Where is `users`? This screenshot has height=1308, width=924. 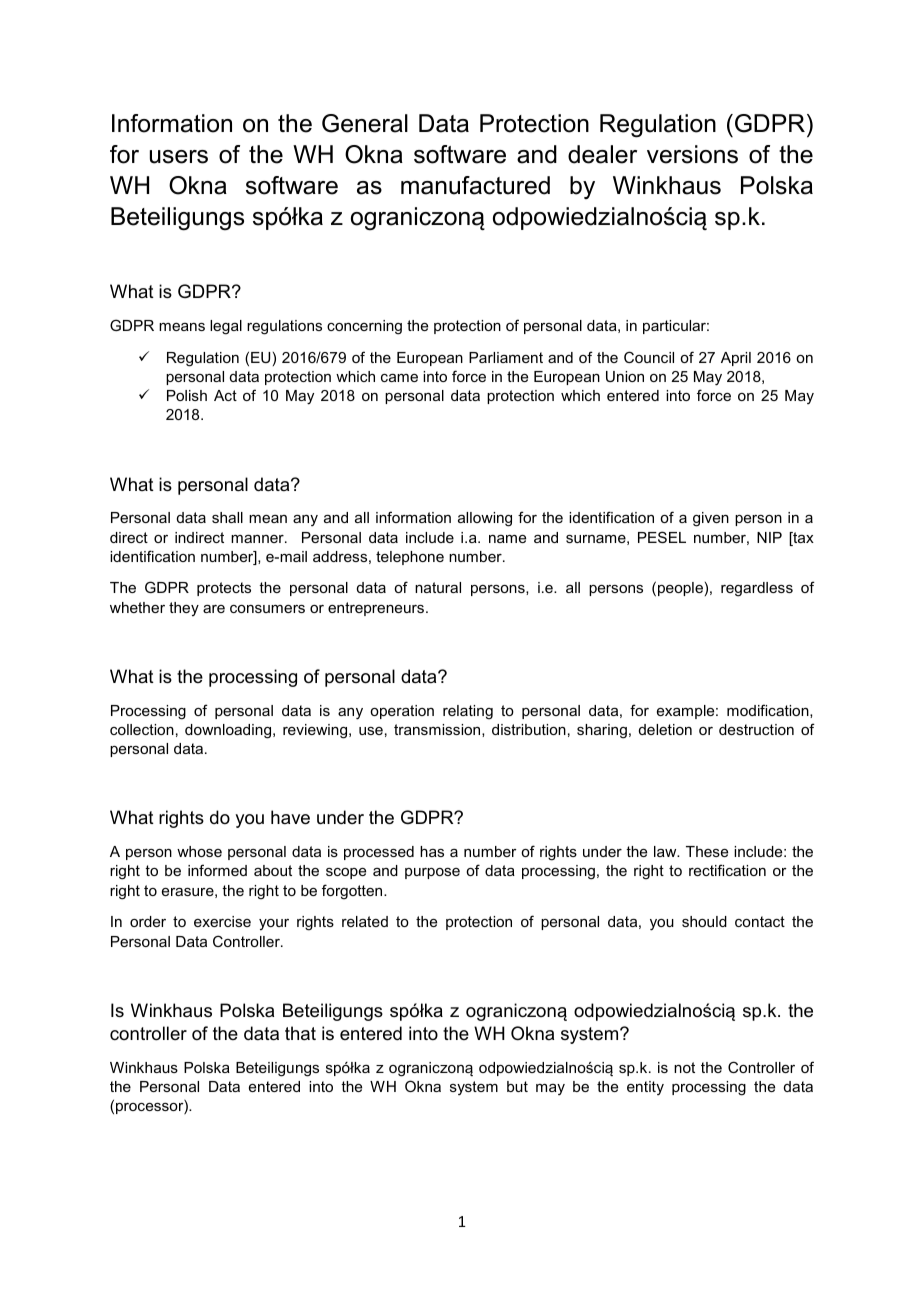 users is located at coordinates (179, 157).
